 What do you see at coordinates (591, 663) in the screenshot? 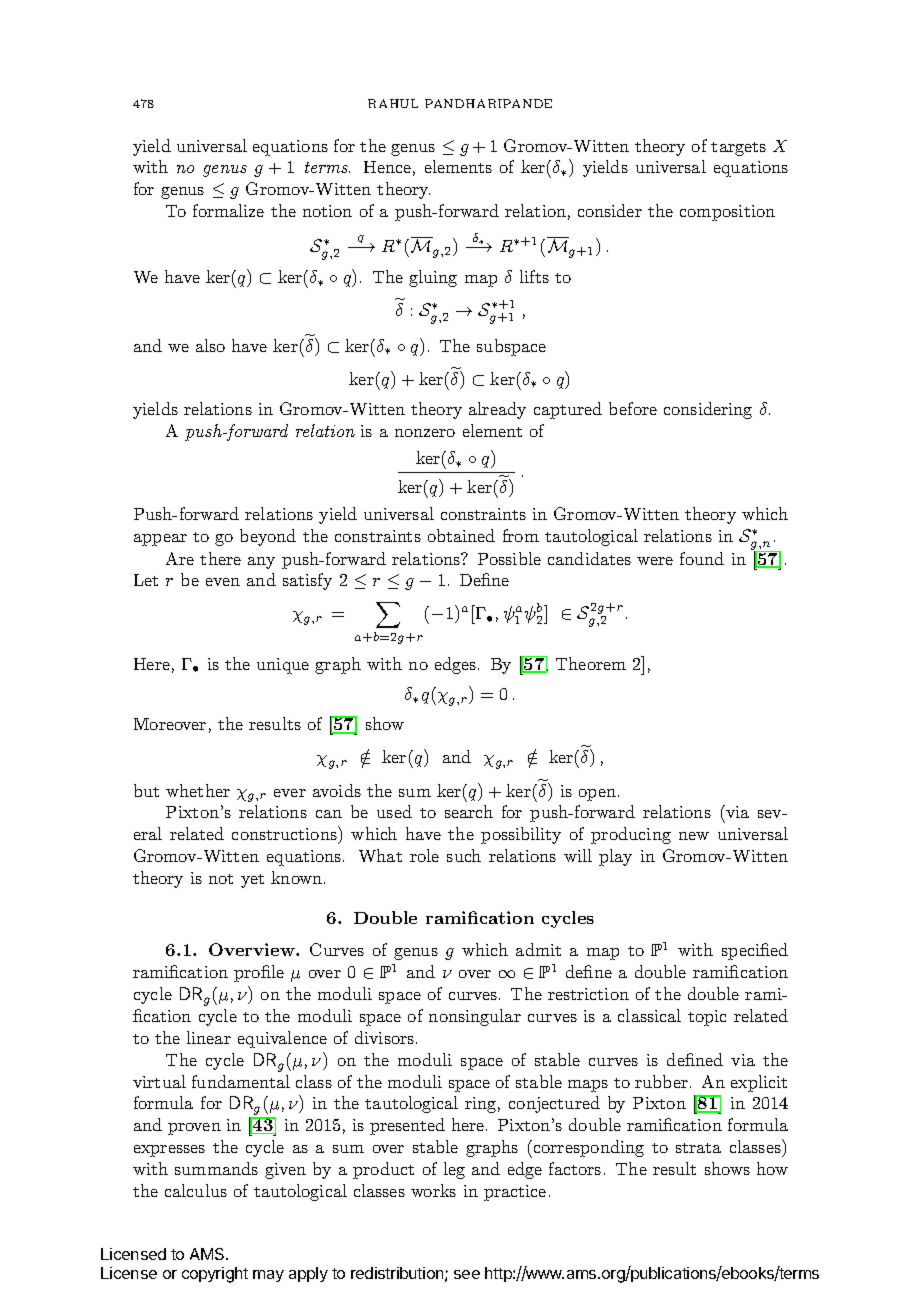
I see `Theorem` at bounding box center [591, 663].
